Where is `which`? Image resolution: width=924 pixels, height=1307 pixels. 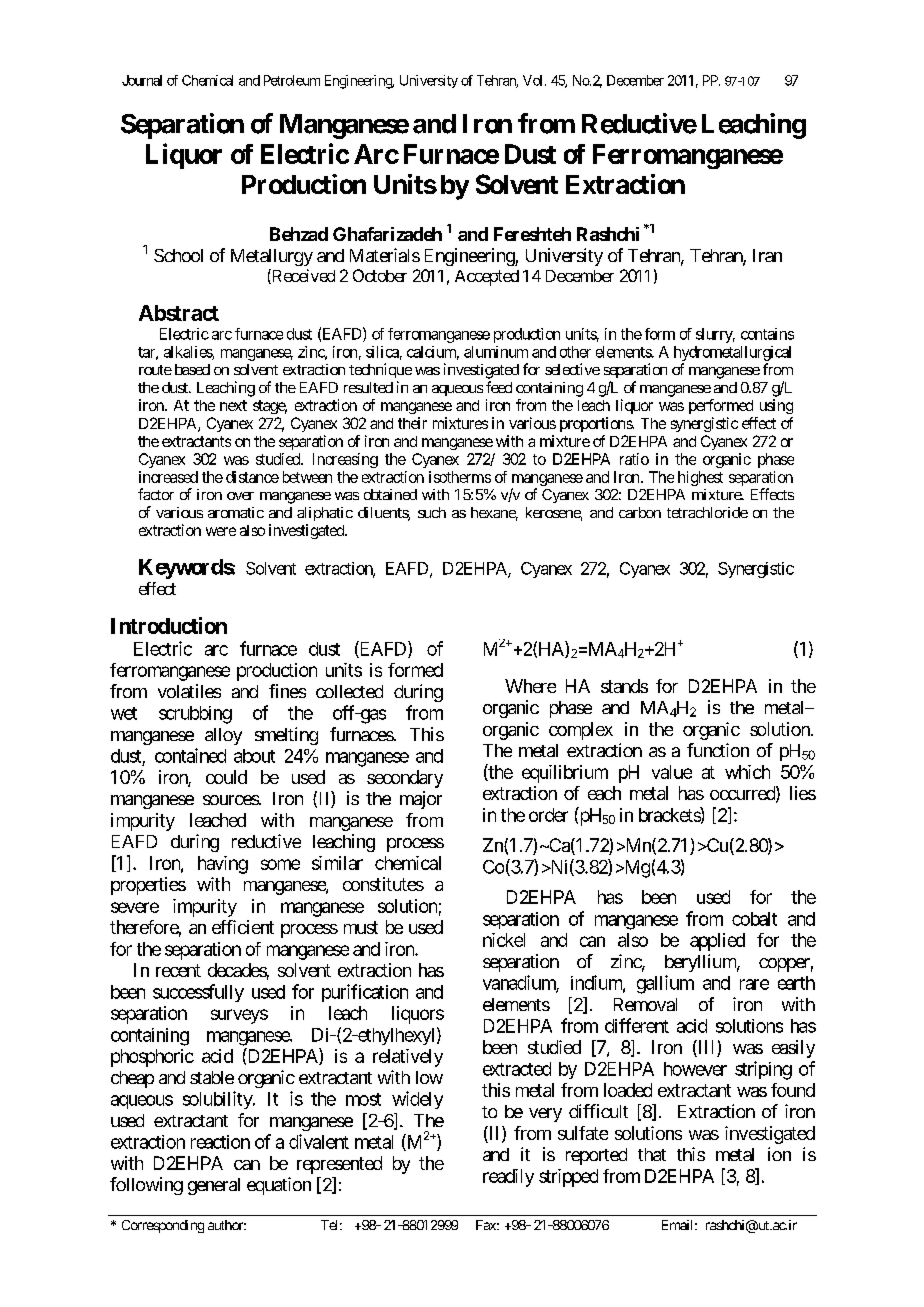 which is located at coordinates (747, 772).
